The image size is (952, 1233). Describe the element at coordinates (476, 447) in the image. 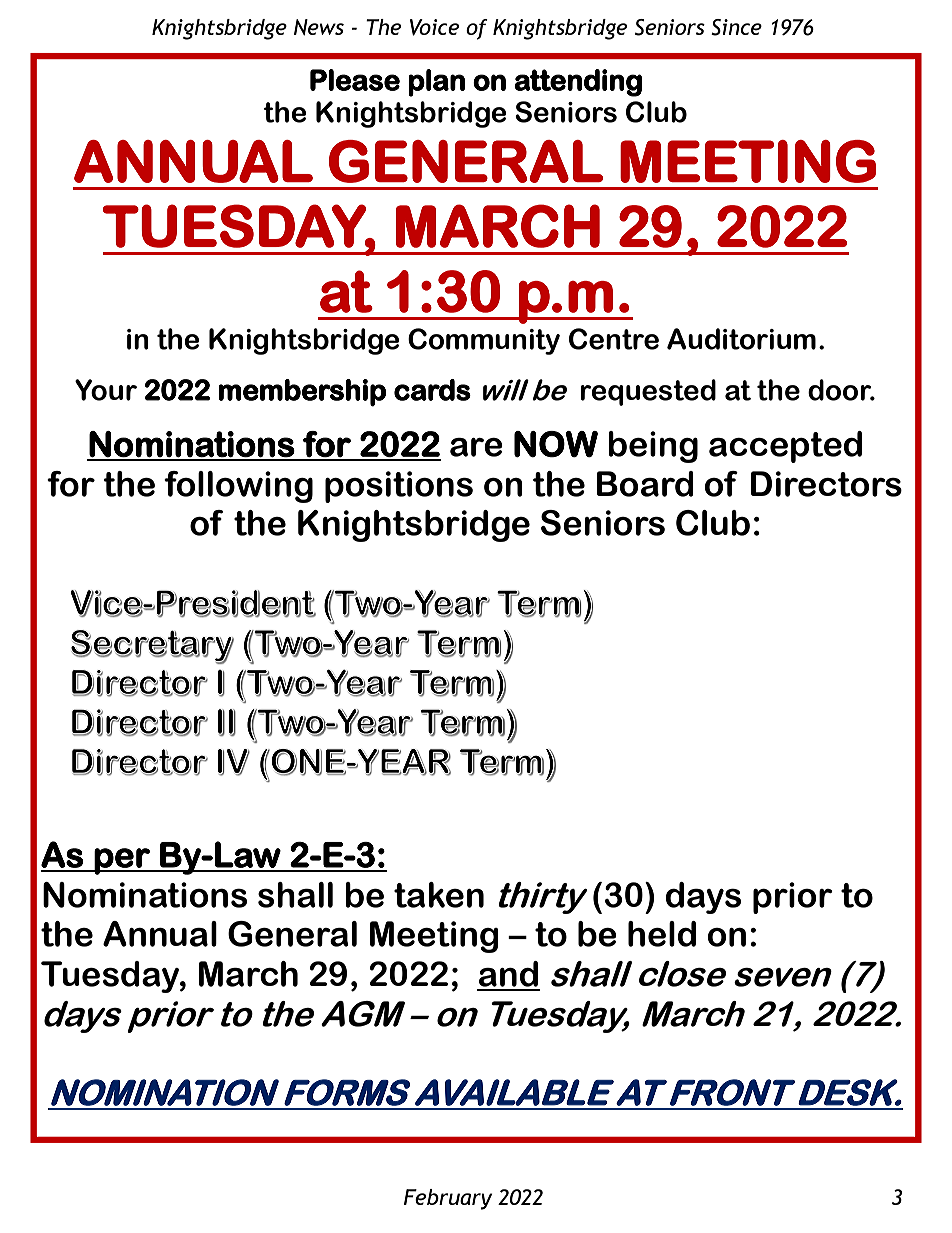

I see `are` at that location.
